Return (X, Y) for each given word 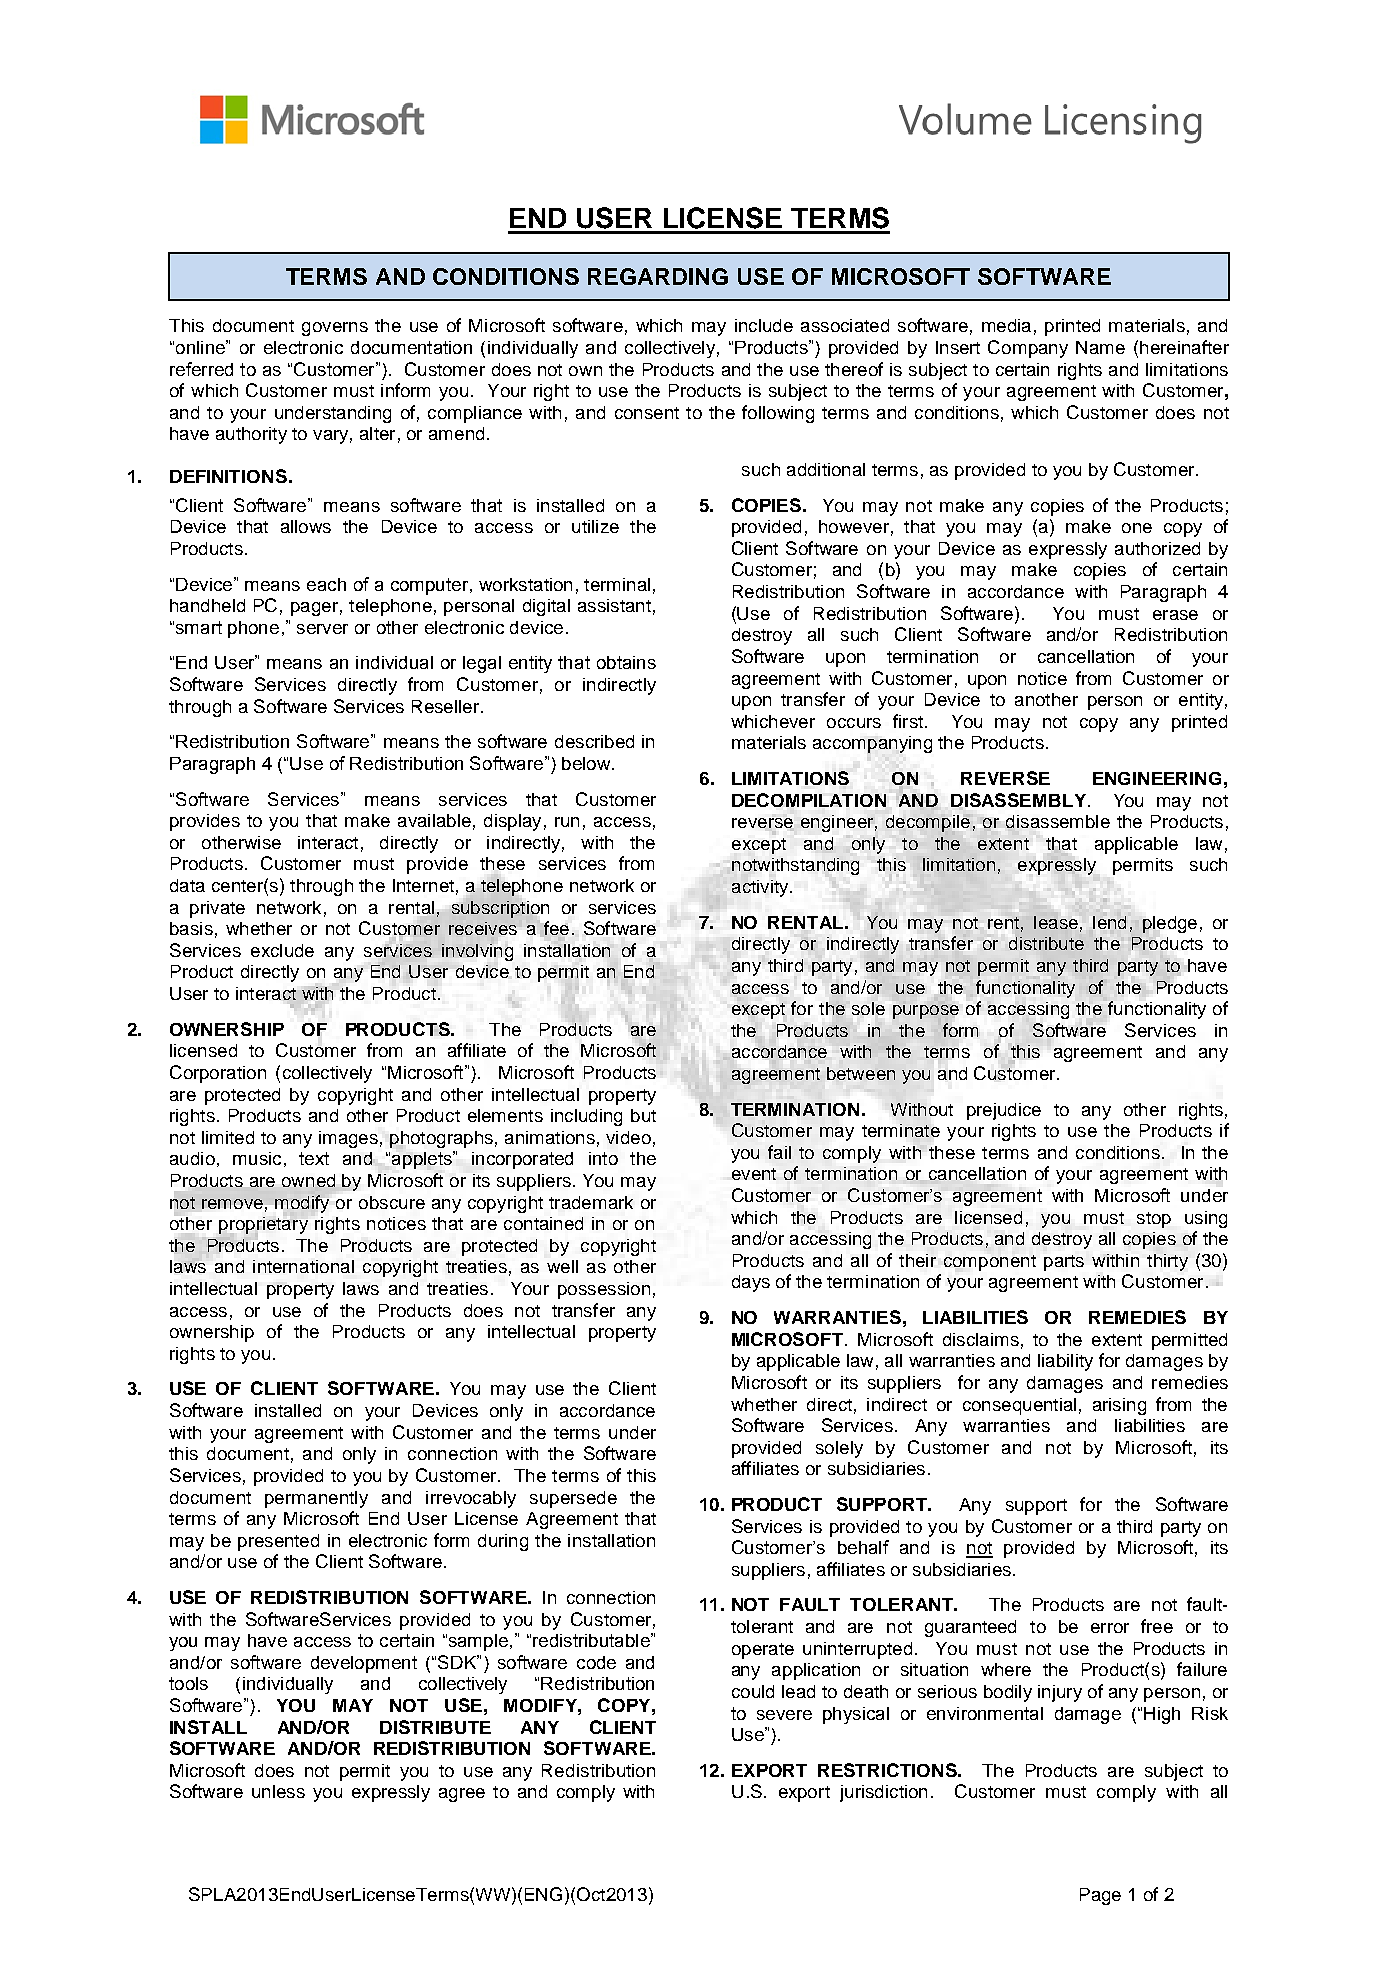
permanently (316, 1499)
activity (761, 888)
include (764, 325)
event (754, 1174)
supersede (573, 1499)
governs (335, 329)
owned (308, 1180)
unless (278, 1791)
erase (1175, 615)
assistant (614, 605)
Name (1100, 347)
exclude (282, 950)
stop (1154, 1220)
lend (1109, 922)
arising (1119, 1406)
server (322, 629)
